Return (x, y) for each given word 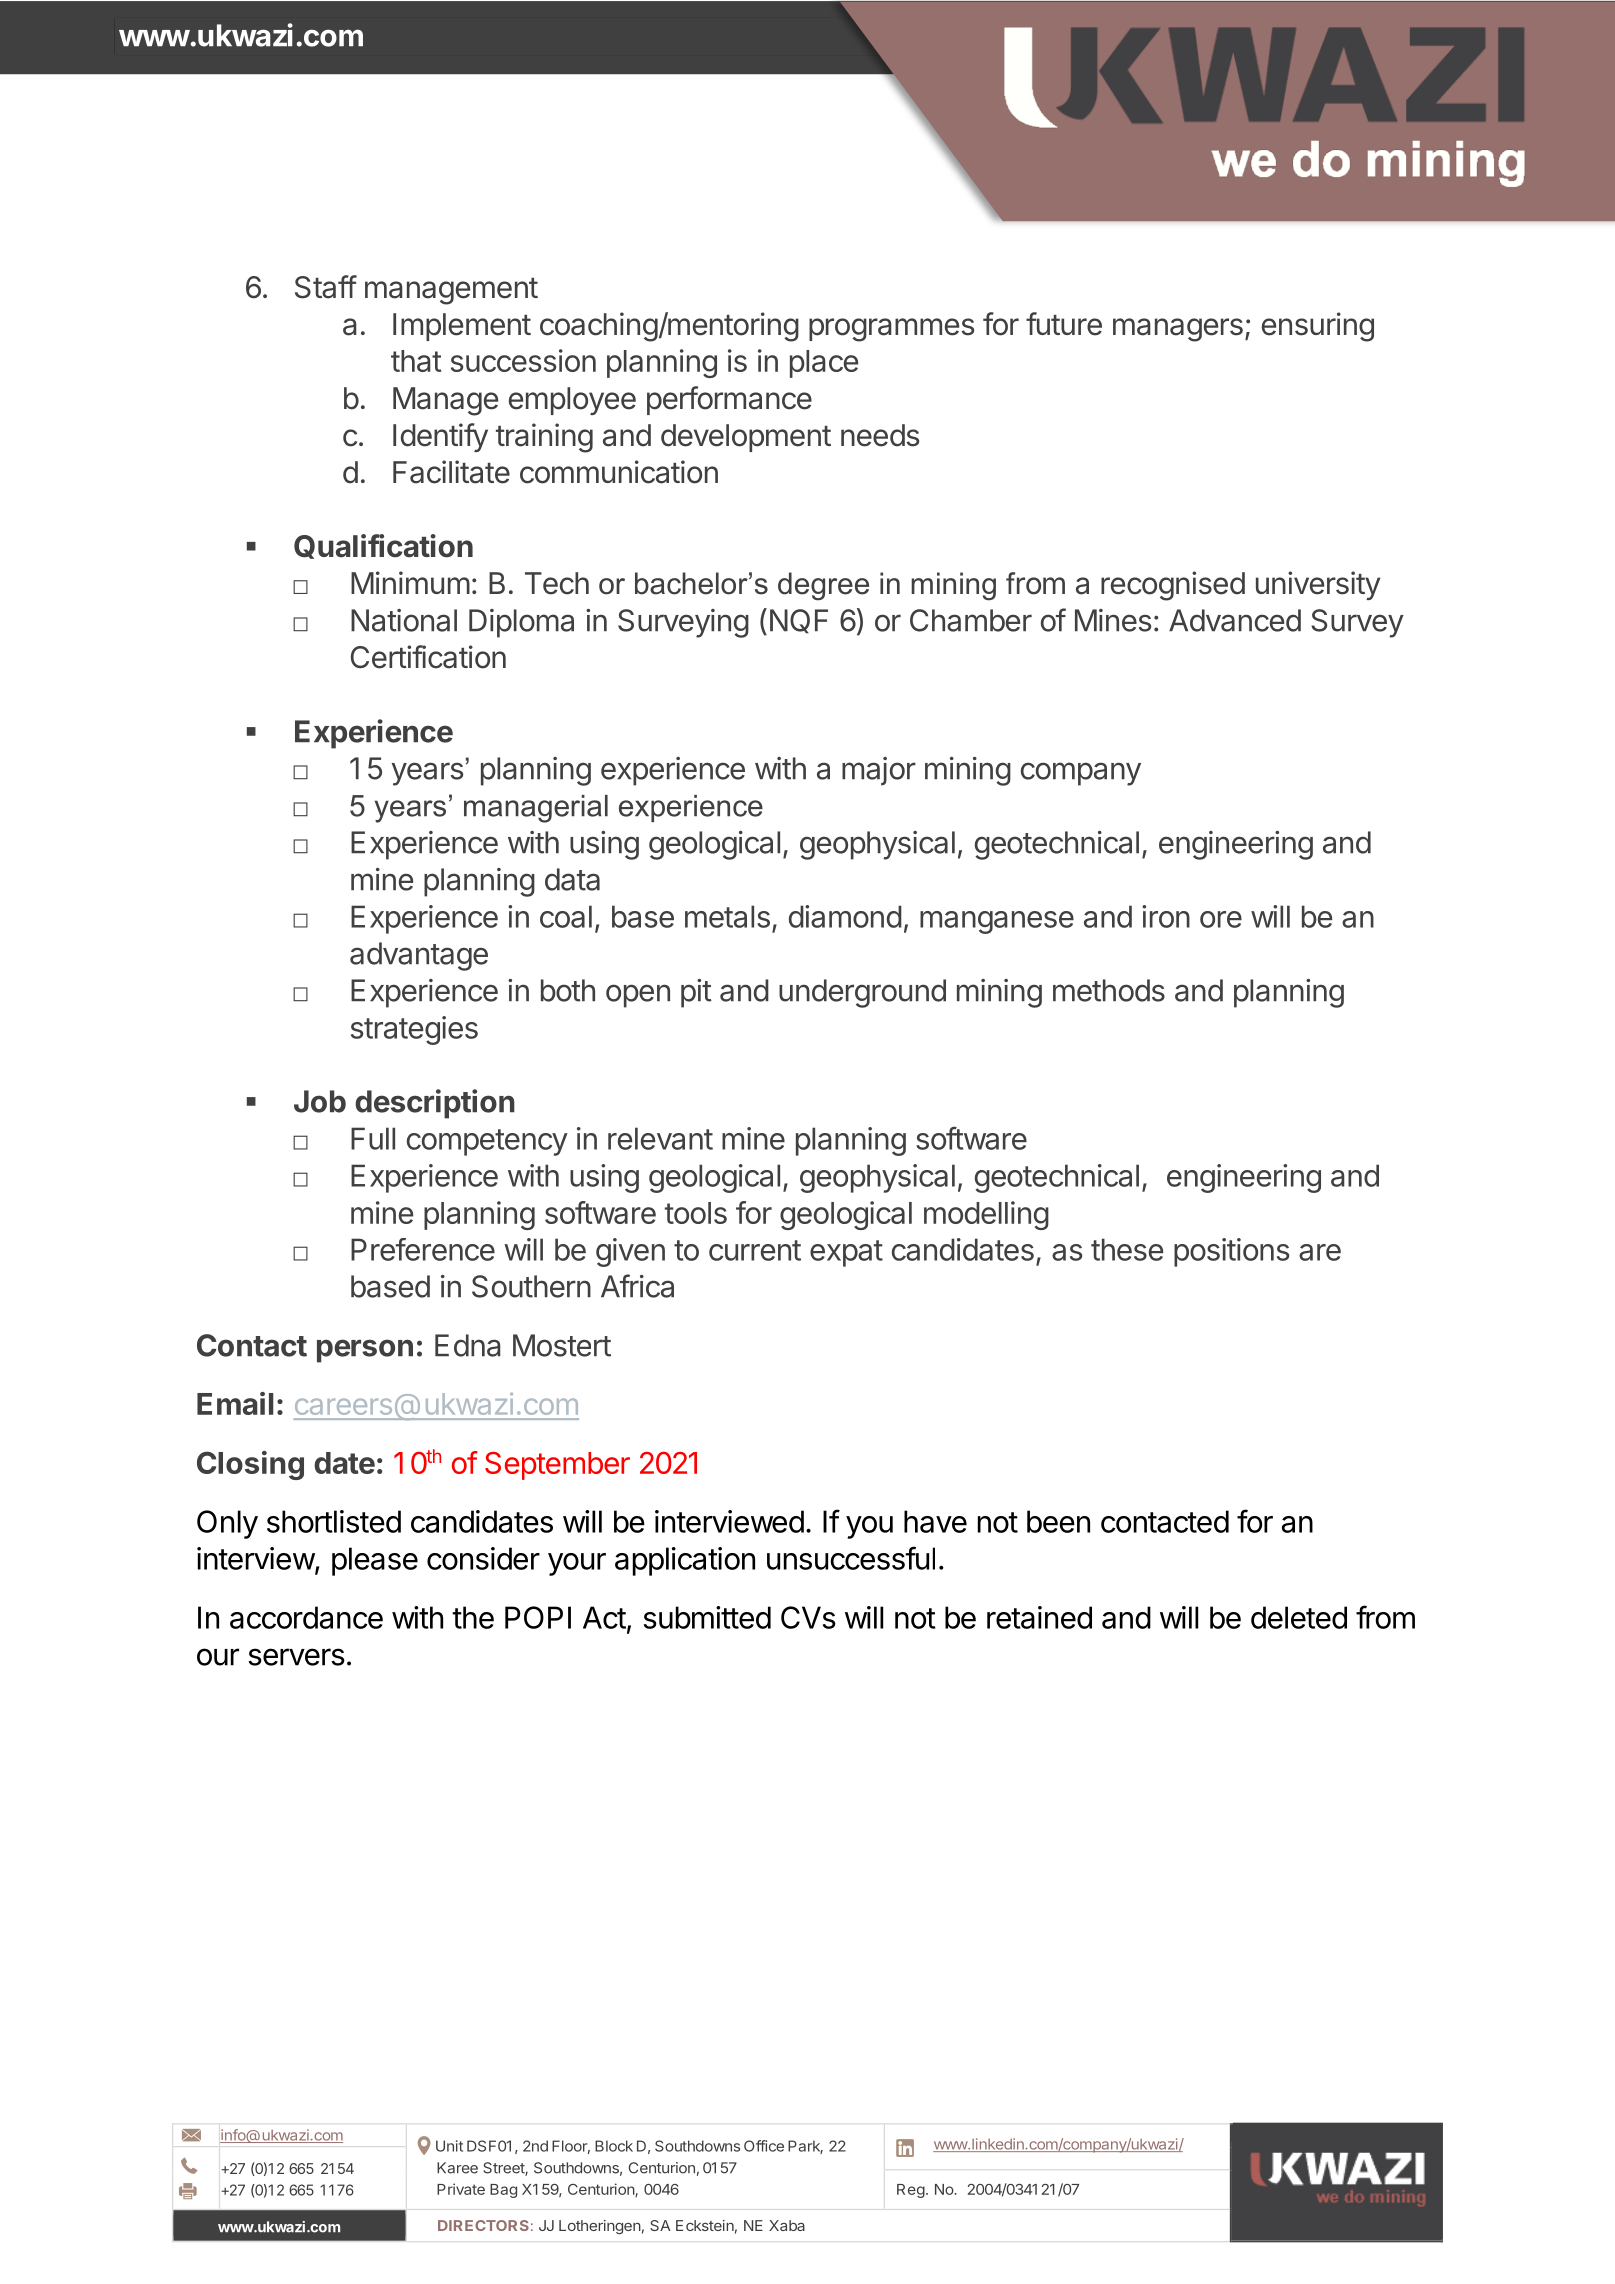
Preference (423, 1249)
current (755, 1250)
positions (1231, 1252)
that (416, 361)
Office (764, 2146)
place (824, 364)
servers (296, 1657)
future (1064, 324)
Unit (449, 2146)
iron (1166, 916)
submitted (707, 1617)
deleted (1299, 1617)
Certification (428, 657)
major (879, 771)
